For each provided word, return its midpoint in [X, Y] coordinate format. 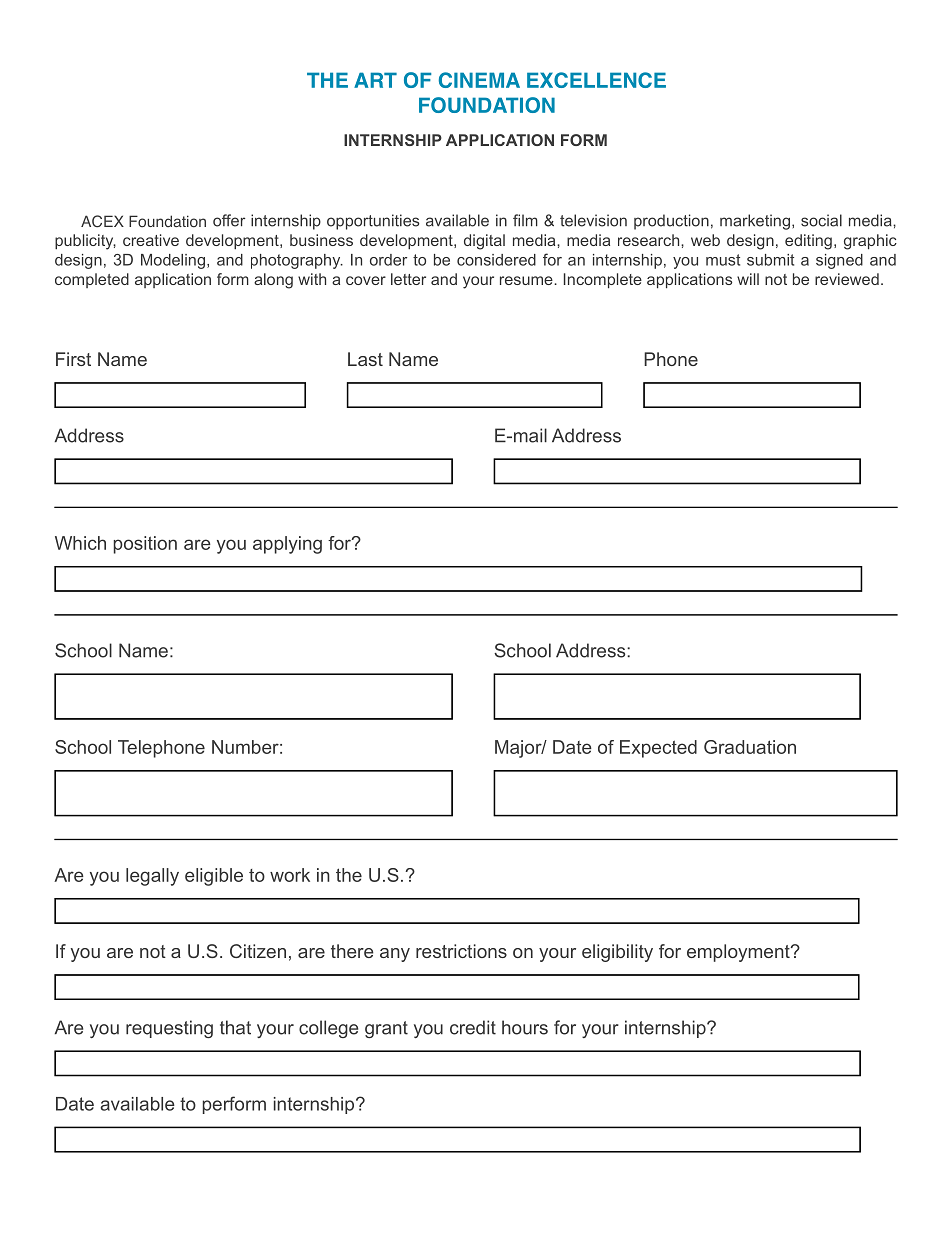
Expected [658, 749]
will [748, 279]
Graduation [750, 747]
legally [152, 877]
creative [151, 240]
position [145, 545]
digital [484, 242]
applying [287, 545]
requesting [169, 1029]
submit [770, 260]
